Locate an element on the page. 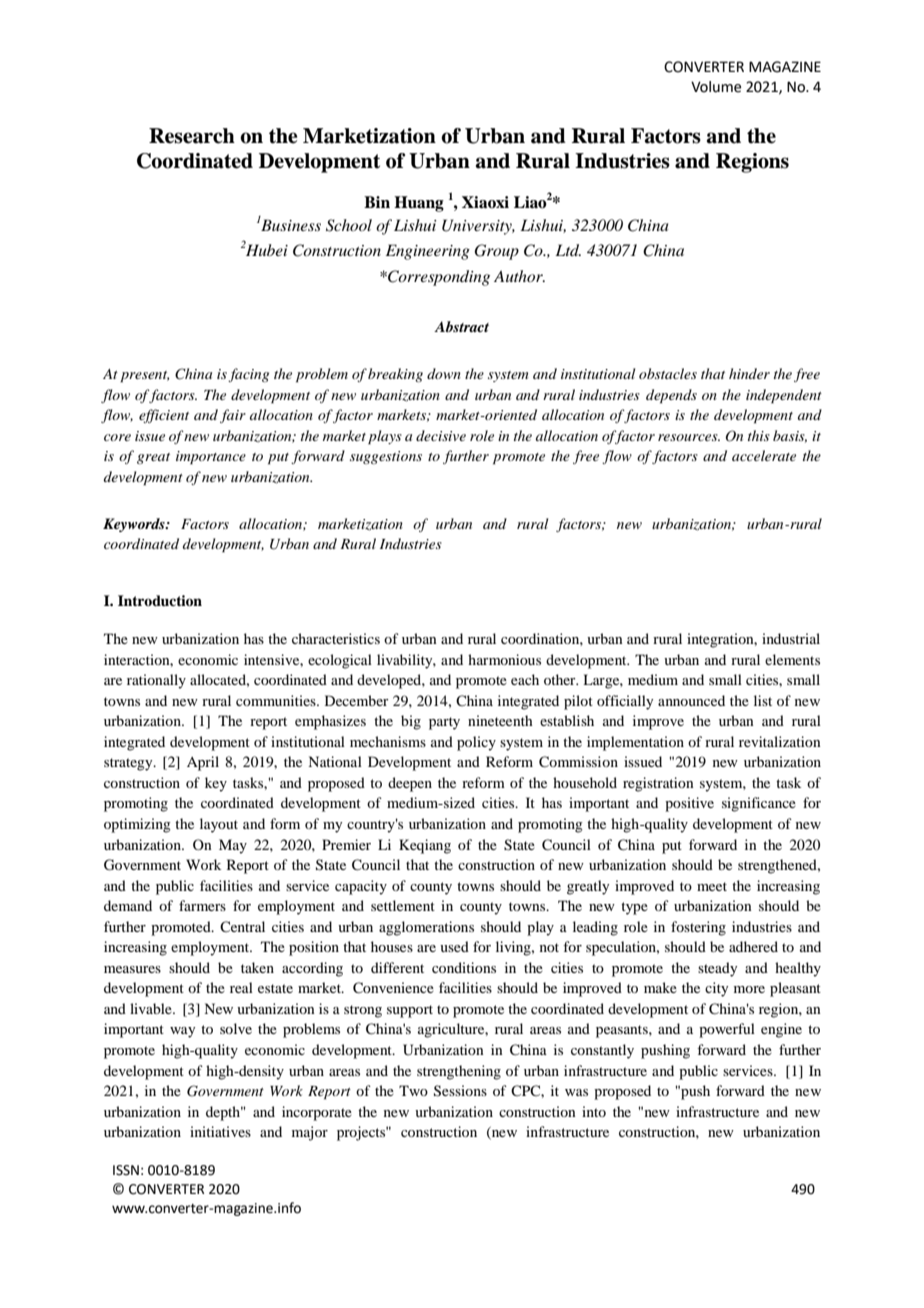 This page has width=924, height=1308. harmonious is located at coordinates (504, 659).
